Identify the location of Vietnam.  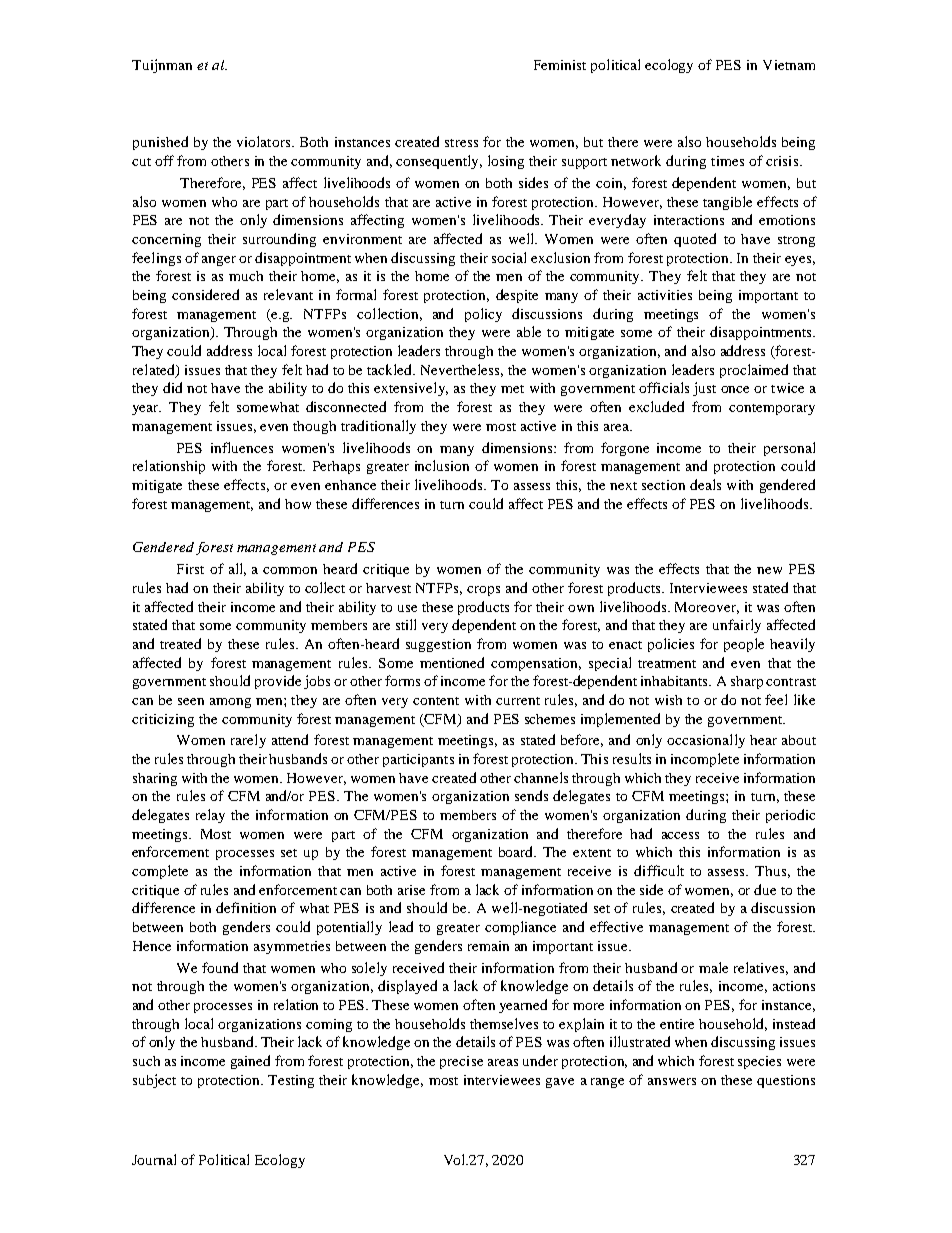
(789, 65).
